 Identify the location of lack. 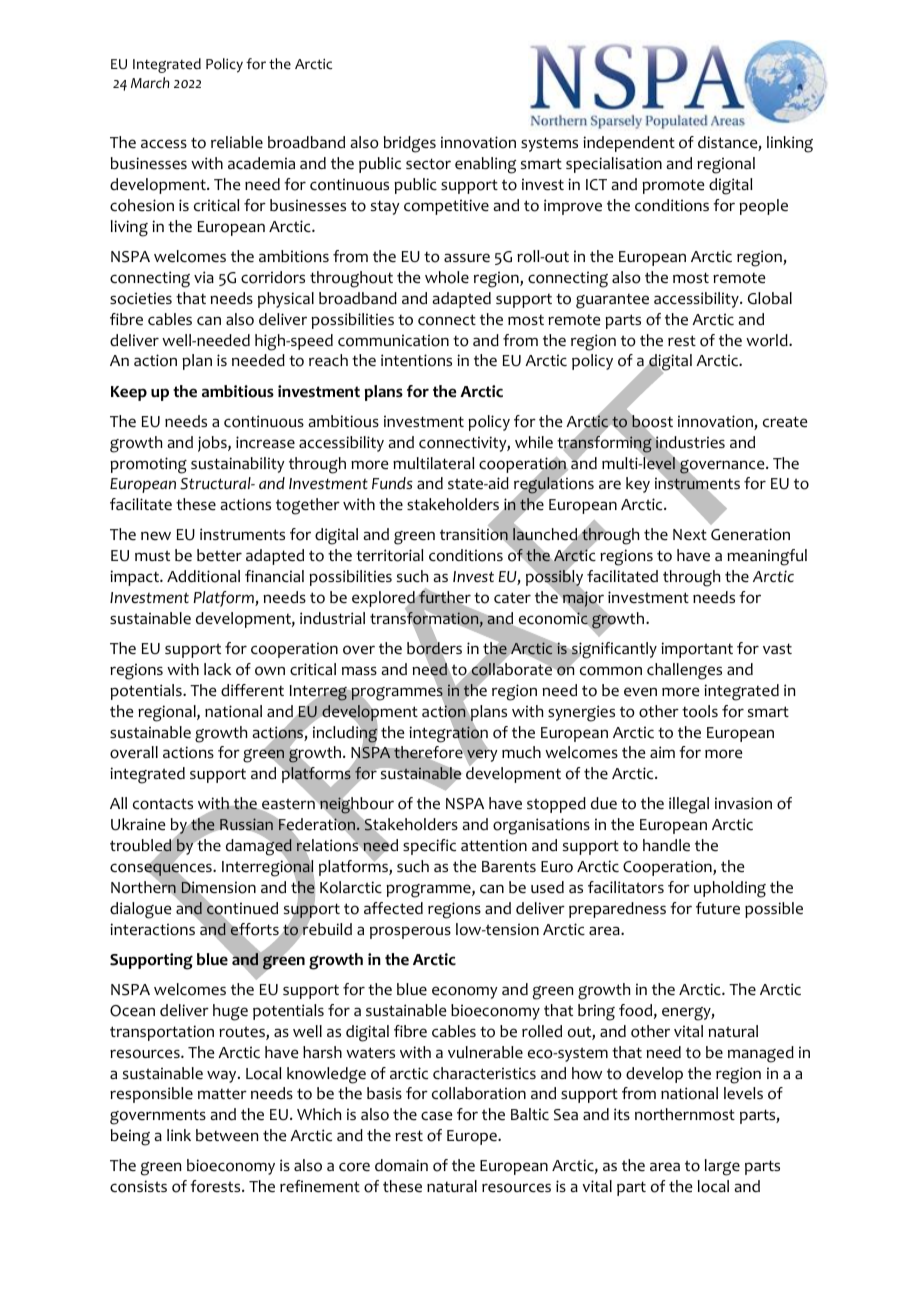
(218, 669).
